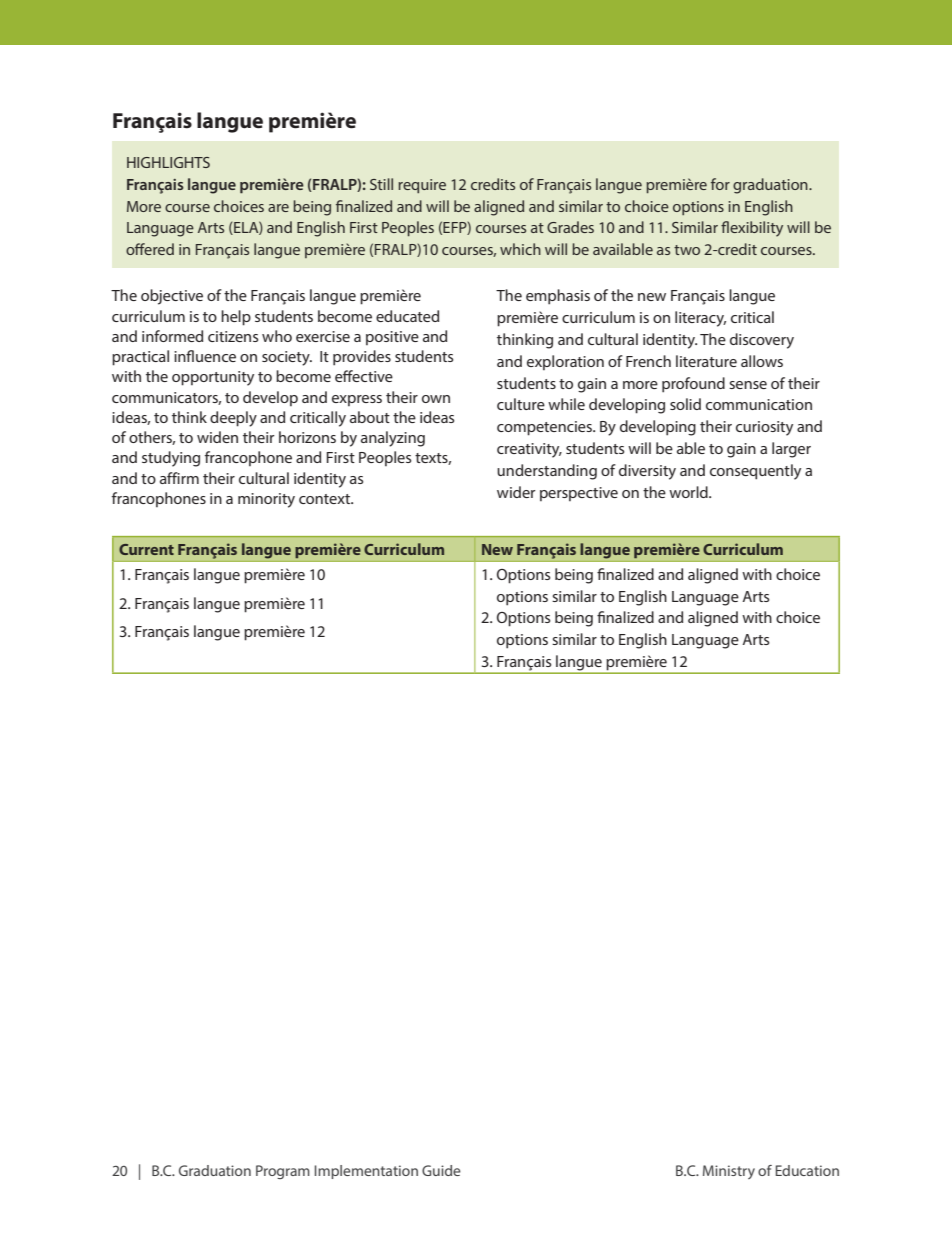 This page has height=1233, width=952. Describe the element at coordinates (579, 494) in the page. I see `perspective` at that location.
